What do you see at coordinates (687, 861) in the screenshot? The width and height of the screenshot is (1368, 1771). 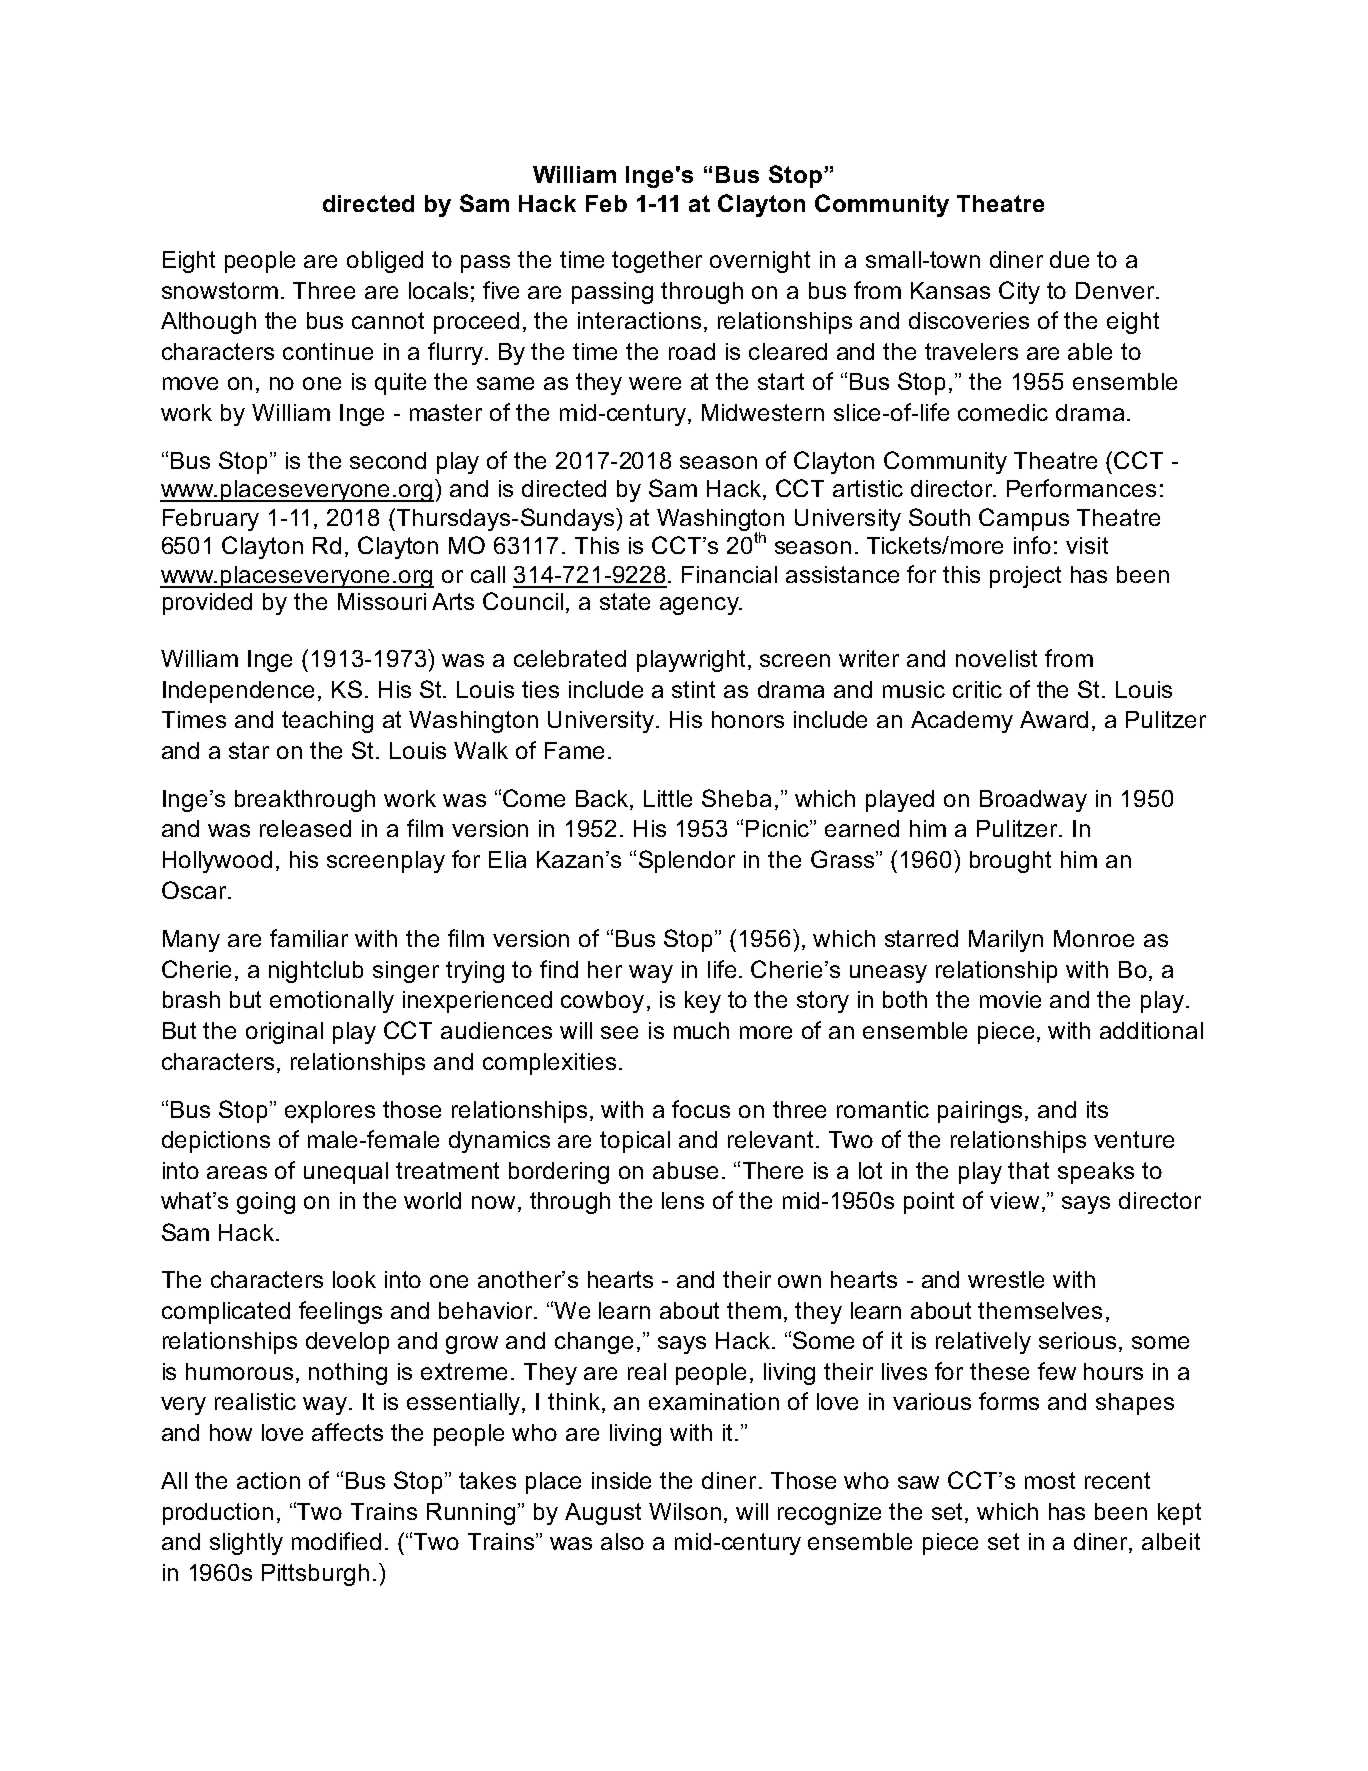 I see `Splendor` at bounding box center [687, 861].
